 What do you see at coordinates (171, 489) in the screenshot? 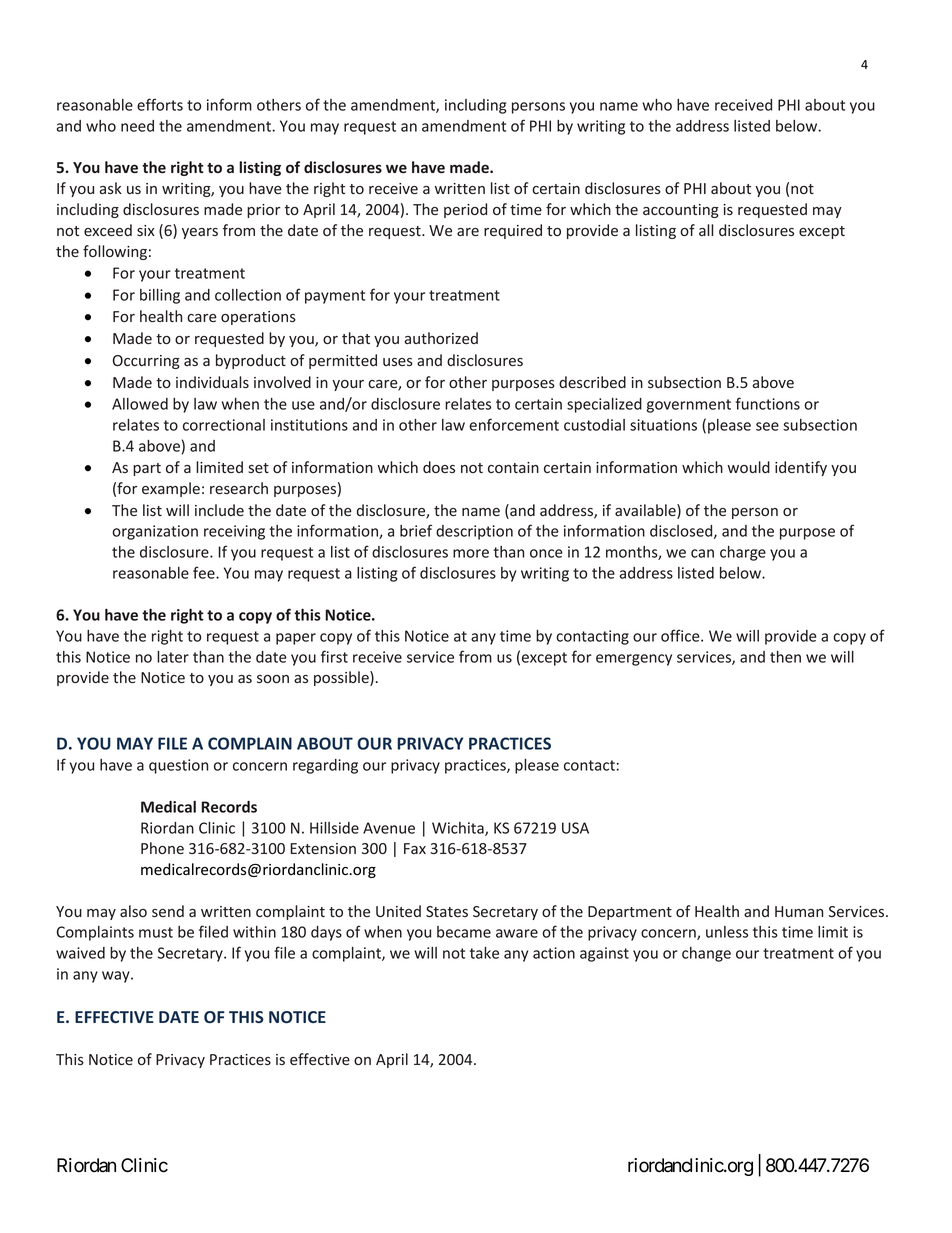
I see `example` at bounding box center [171, 489].
